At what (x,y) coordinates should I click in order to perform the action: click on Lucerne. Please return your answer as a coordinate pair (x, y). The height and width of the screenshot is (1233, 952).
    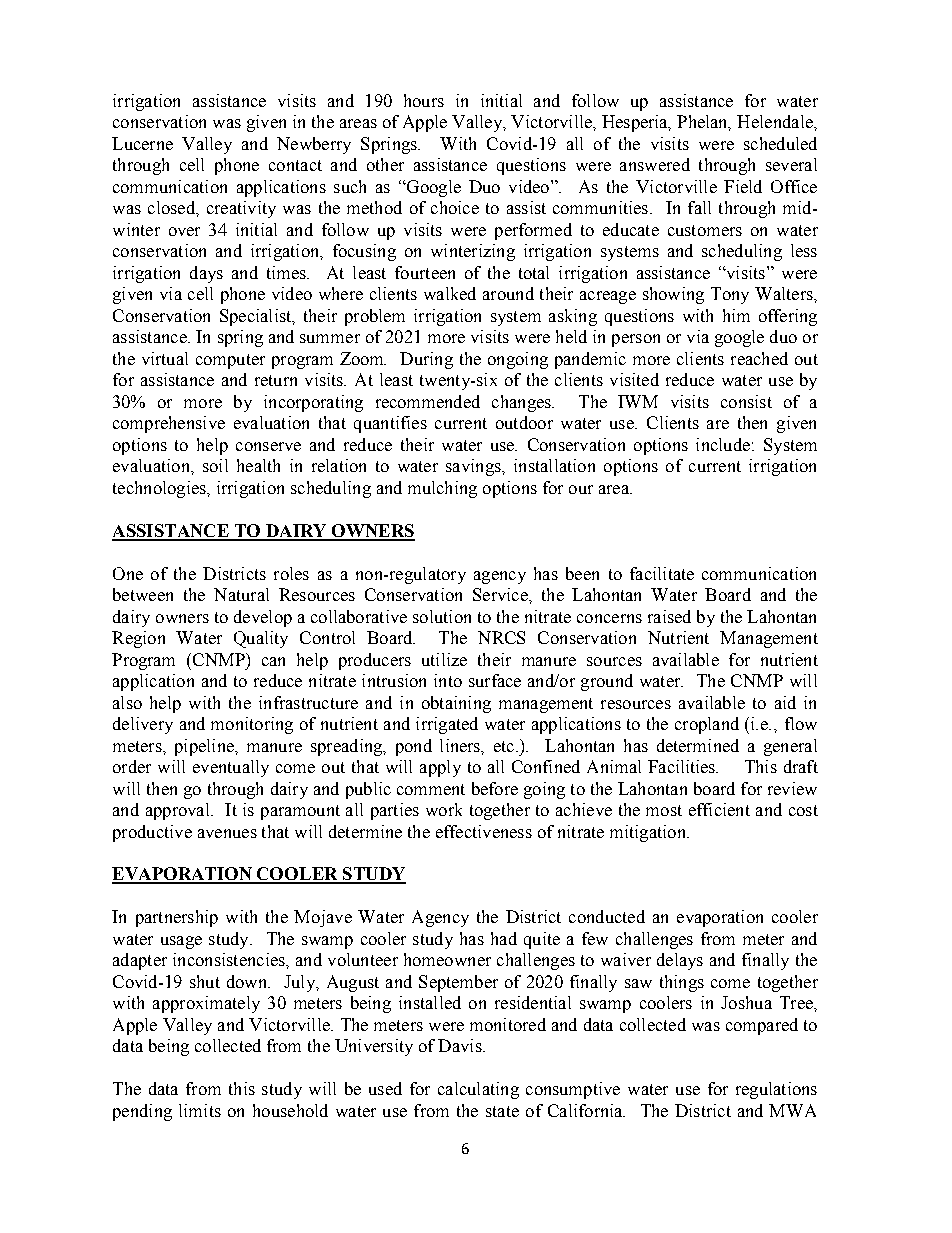
    Looking at the image, I should click on (142, 143).
